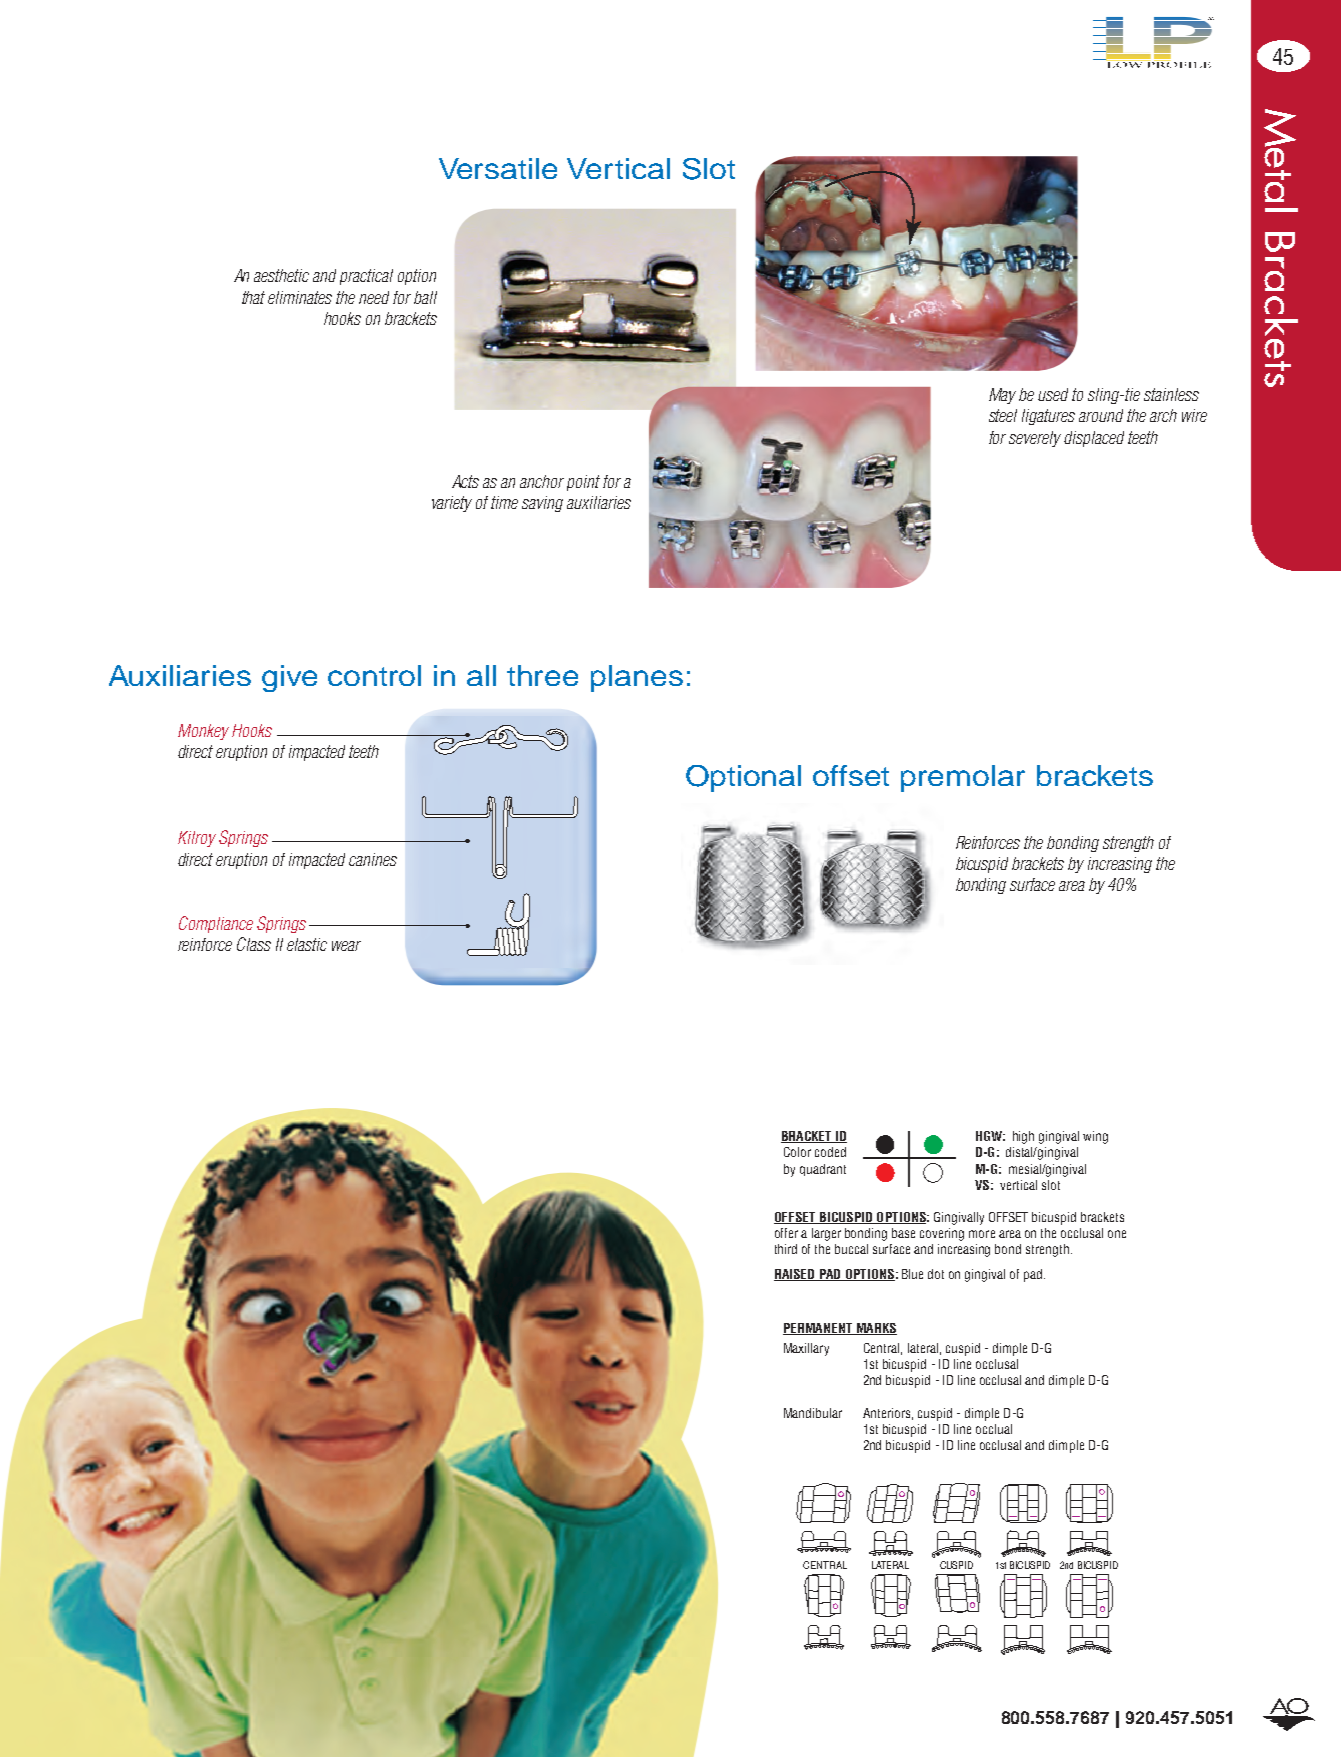  What do you see at coordinates (797, 1152) in the image?
I see `Color` at bounding box center [797, 1152].
